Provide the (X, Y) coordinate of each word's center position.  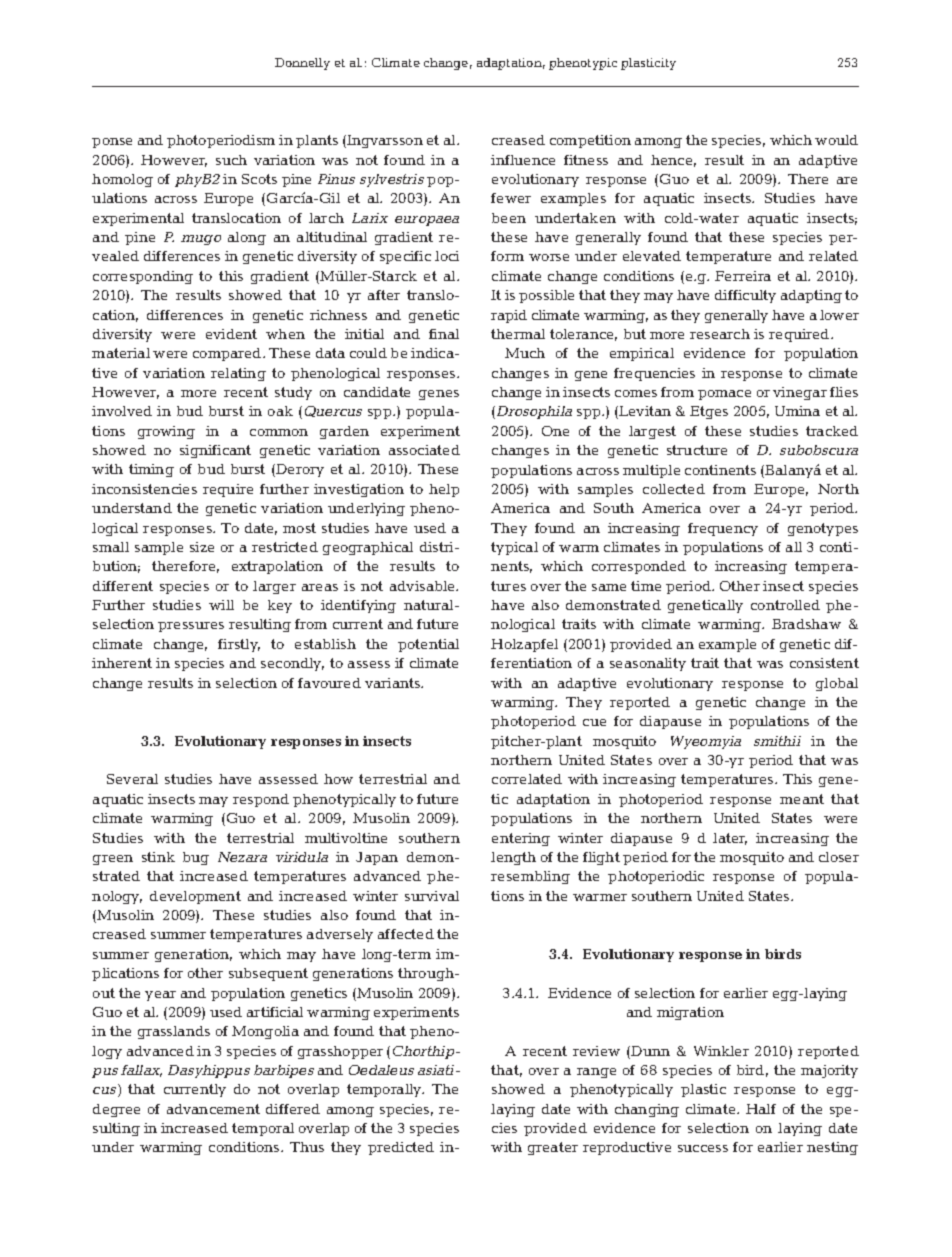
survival (432, 896)
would (836, 140)
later (730, 839)
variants (394, 683)
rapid (509, 316)
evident (231, 334)
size (202, 547)
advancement (213, 1109)
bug (196, 858)
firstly (239, 645)
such (231, 160)
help (444, 490)
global (837, 684)
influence (523, 160)
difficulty (745, 296)
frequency (723, 529)
